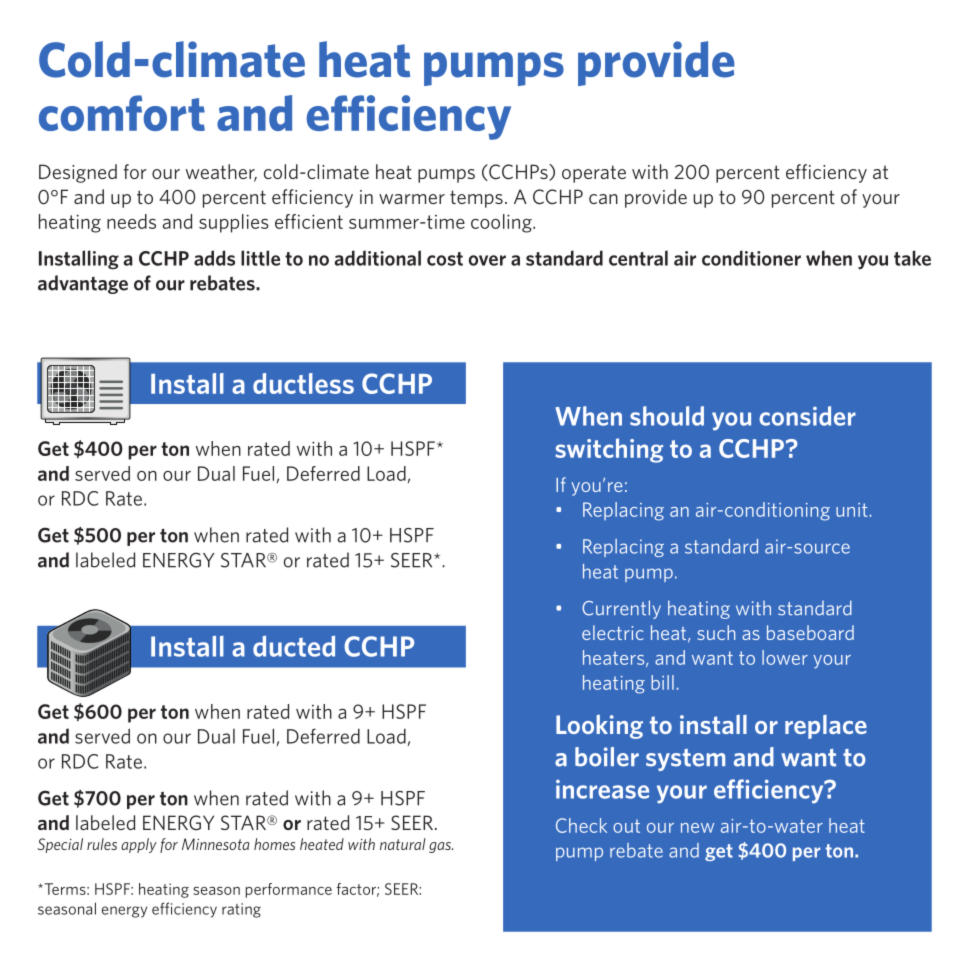 This page has height=969, width=969. What do you see at coordinates (807, 416) in the page?
I see `consider` at bounding box center [807, 416].
